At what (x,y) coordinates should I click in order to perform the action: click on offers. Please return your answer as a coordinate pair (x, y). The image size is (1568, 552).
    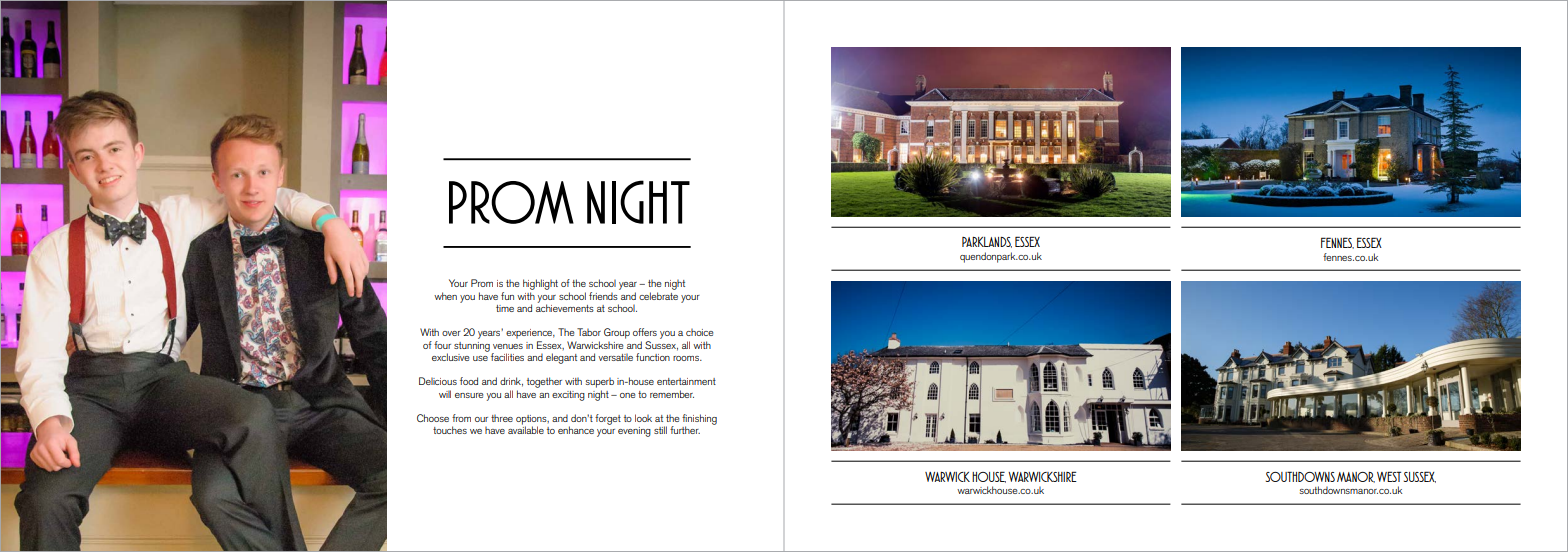
    Looking at the image, I should click on (645, 332).
